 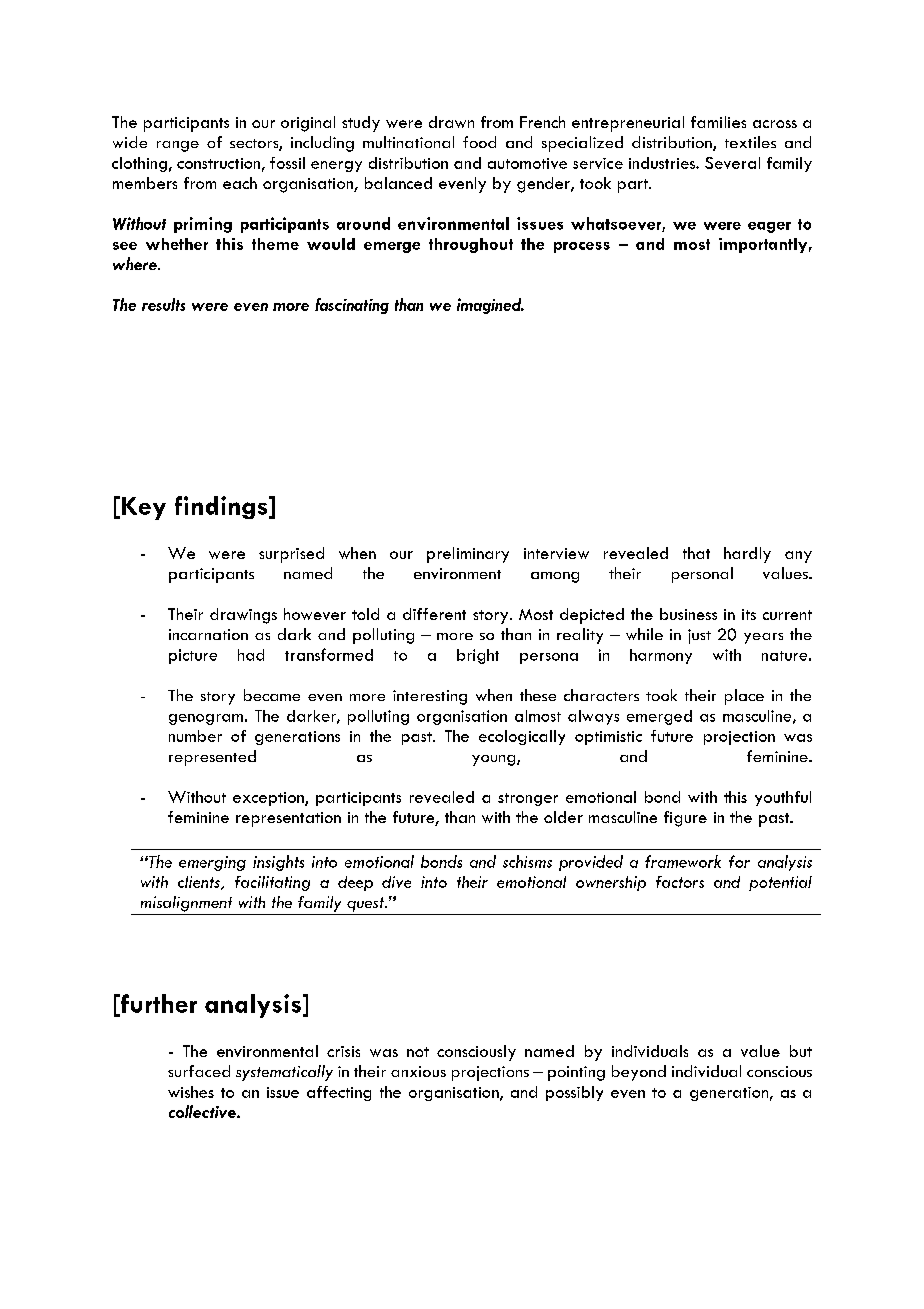 What do you see at coordinates (479, 142) in the screenshot?
I see `food` at bounding box center [479, 142].
